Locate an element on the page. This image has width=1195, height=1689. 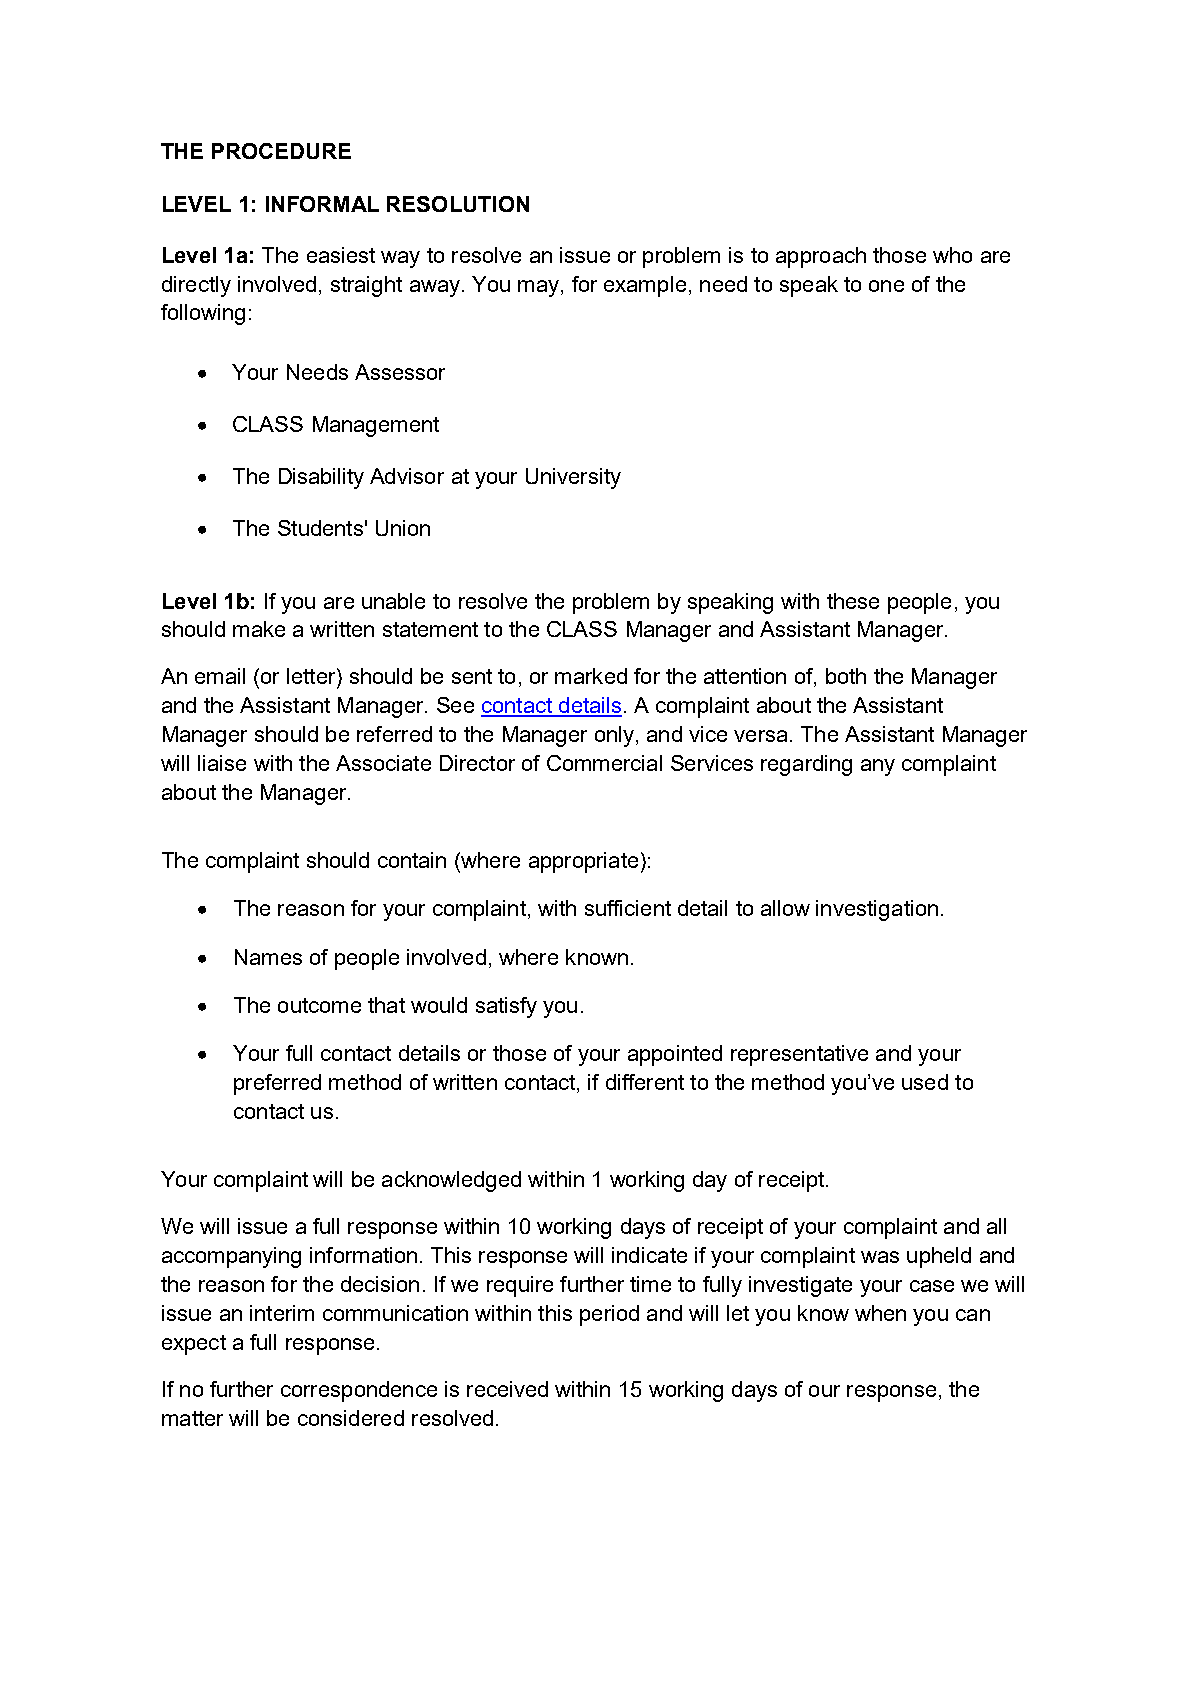
Names is located at coordinates (268, 957).
